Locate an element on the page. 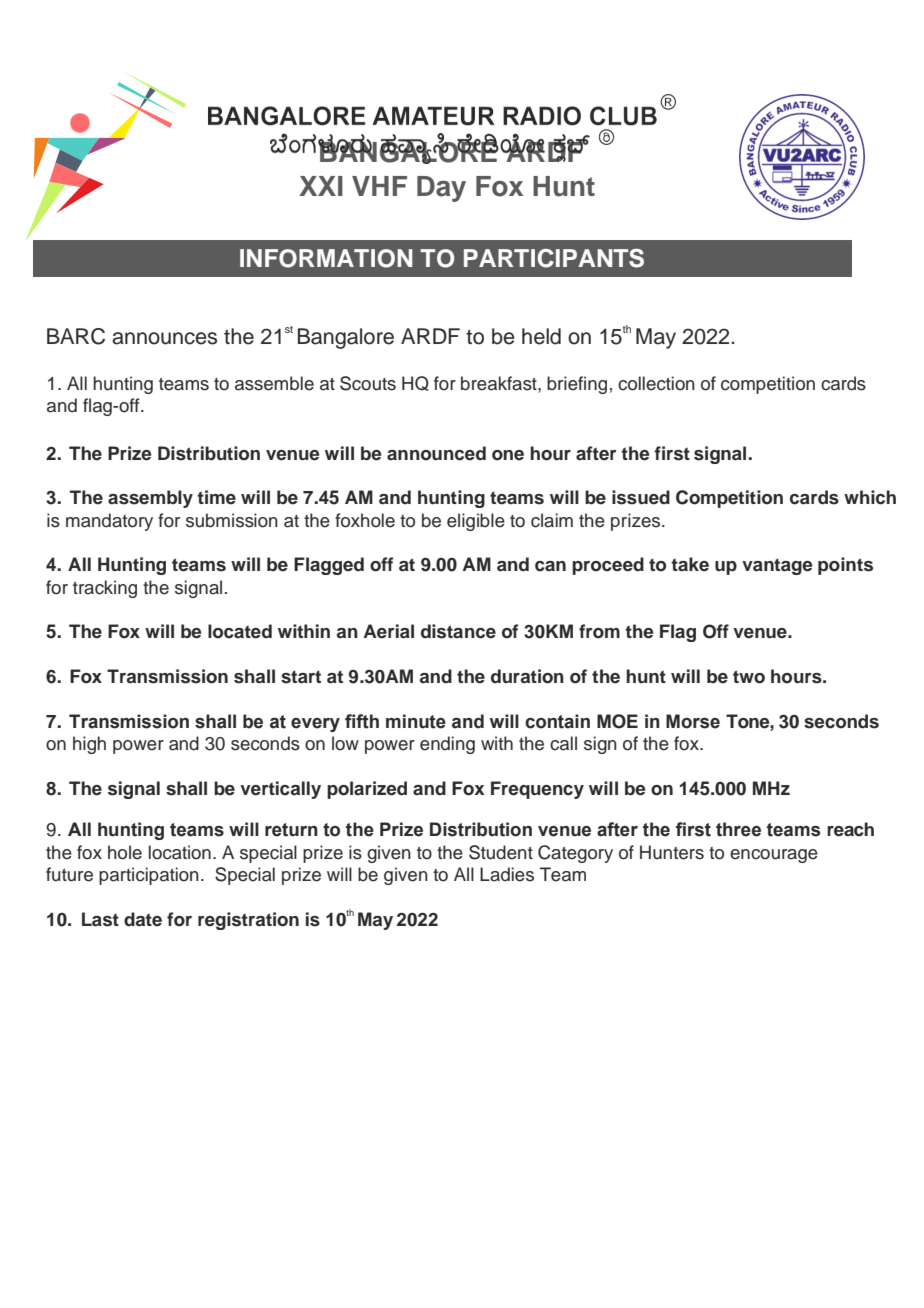  Ladies is located at coordinates (507, 874).
